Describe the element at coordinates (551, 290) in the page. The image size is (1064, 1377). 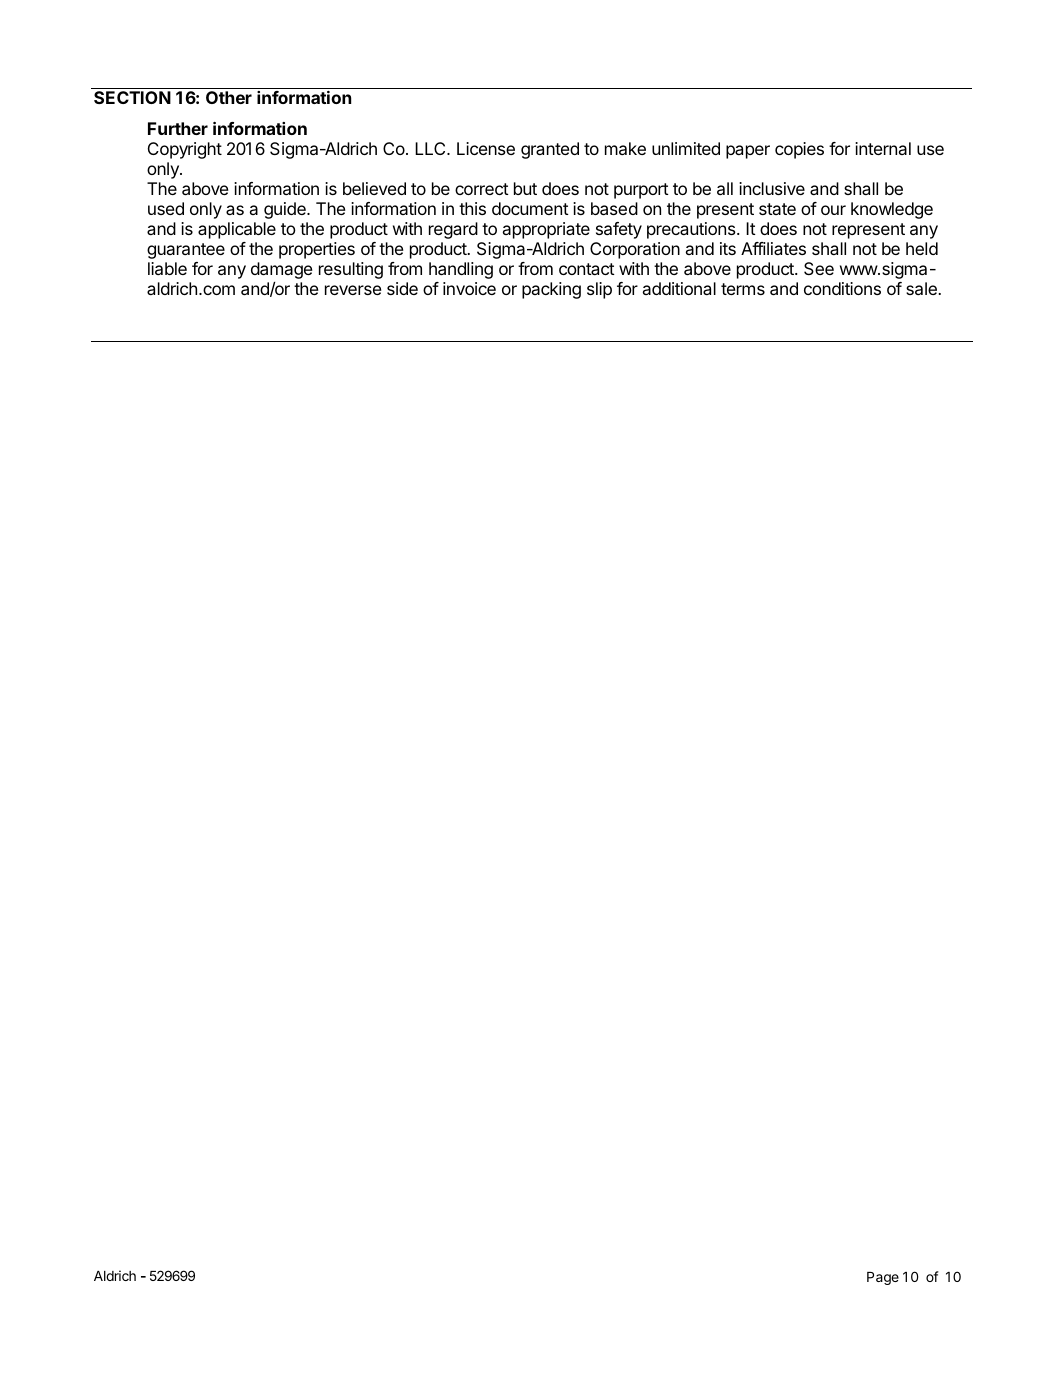
I see `packing` at that location.
